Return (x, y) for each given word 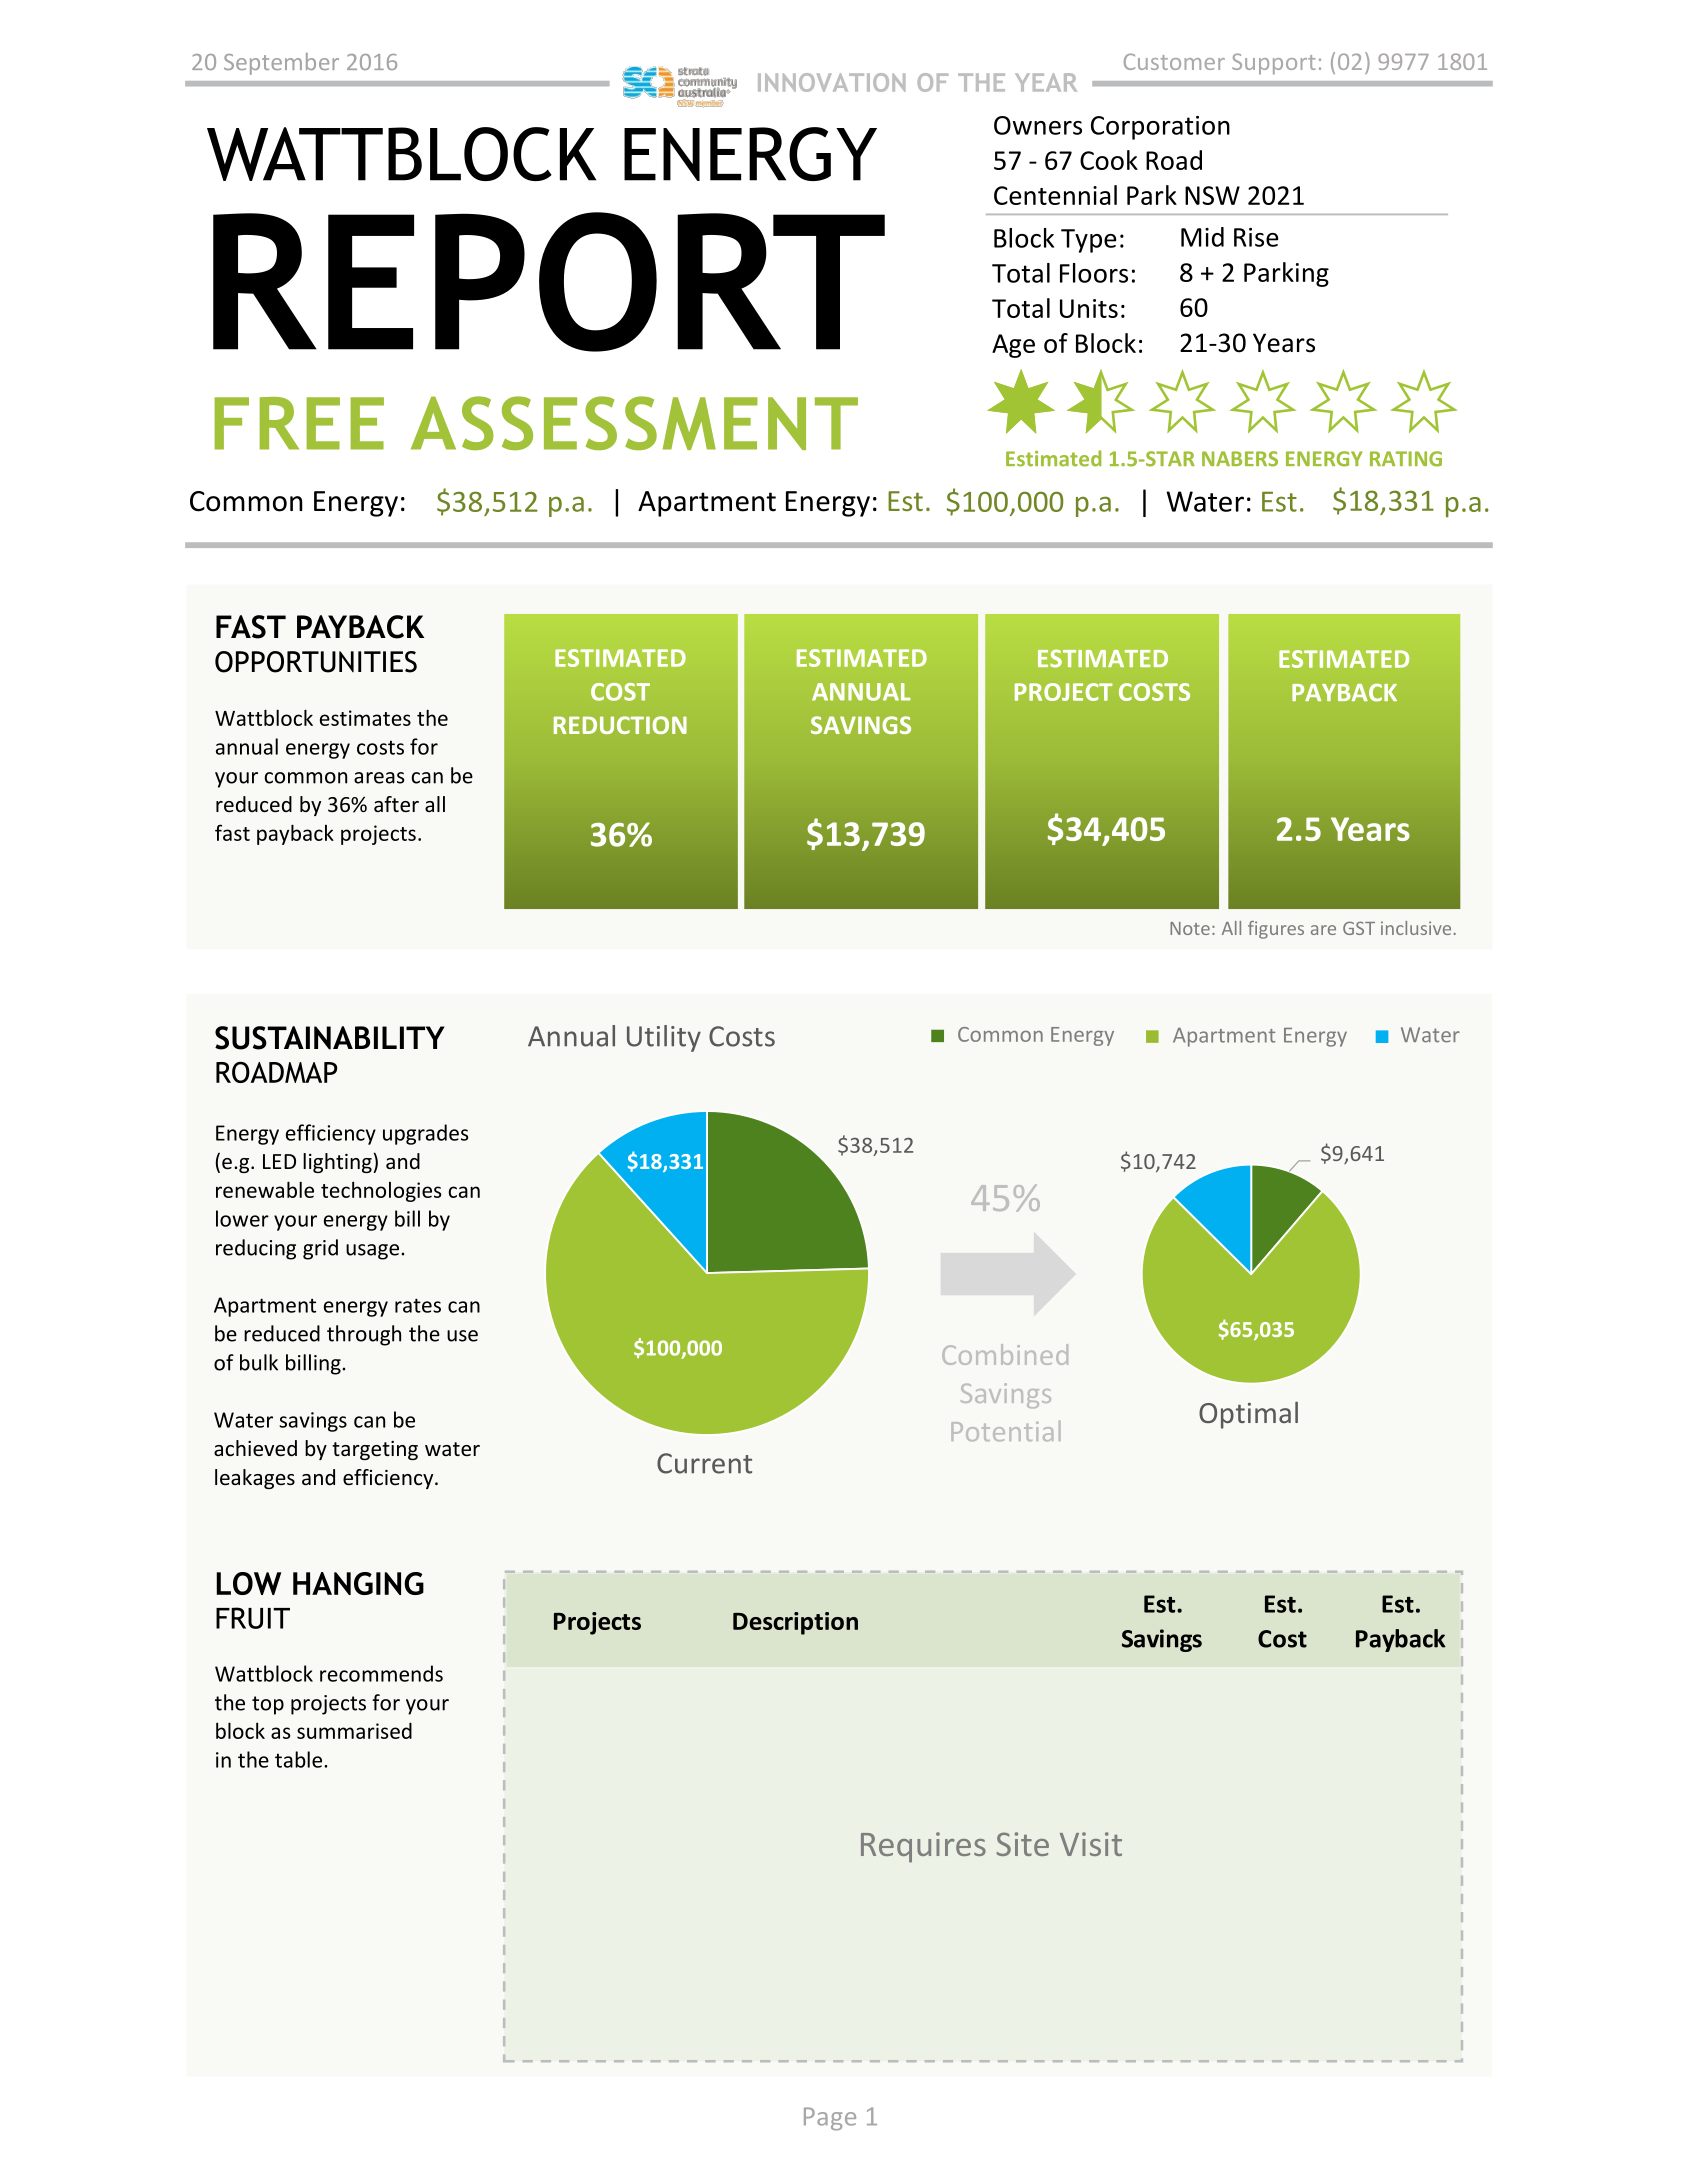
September (281, 64)
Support (1274, 64)
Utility (664, 1038)
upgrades (426, 1134)
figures (1276, 930)
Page (830, 2119)
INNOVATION (831, 82)
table (300, 1759)
